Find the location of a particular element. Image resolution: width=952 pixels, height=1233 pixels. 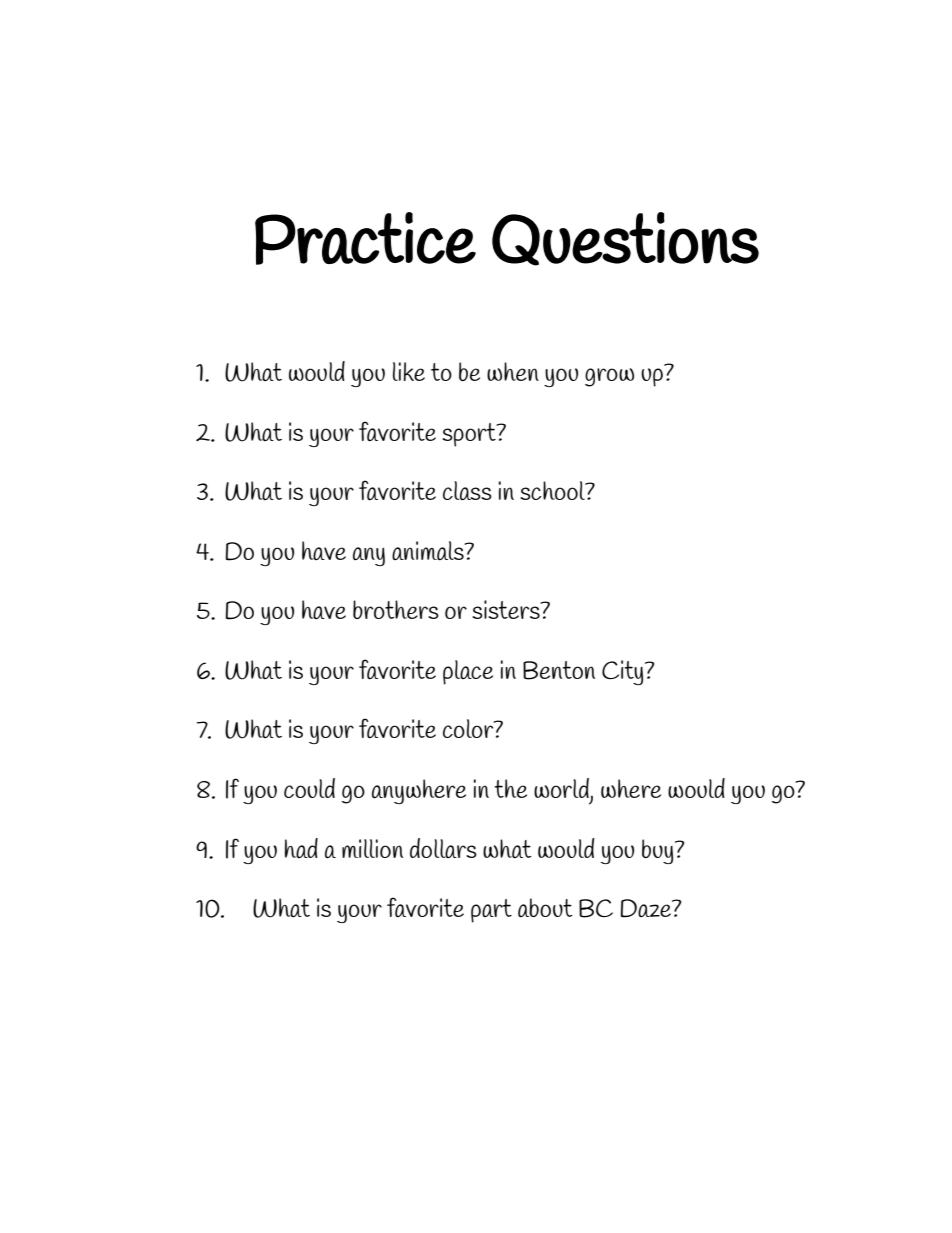

million is located at coordinates (372, 848).
